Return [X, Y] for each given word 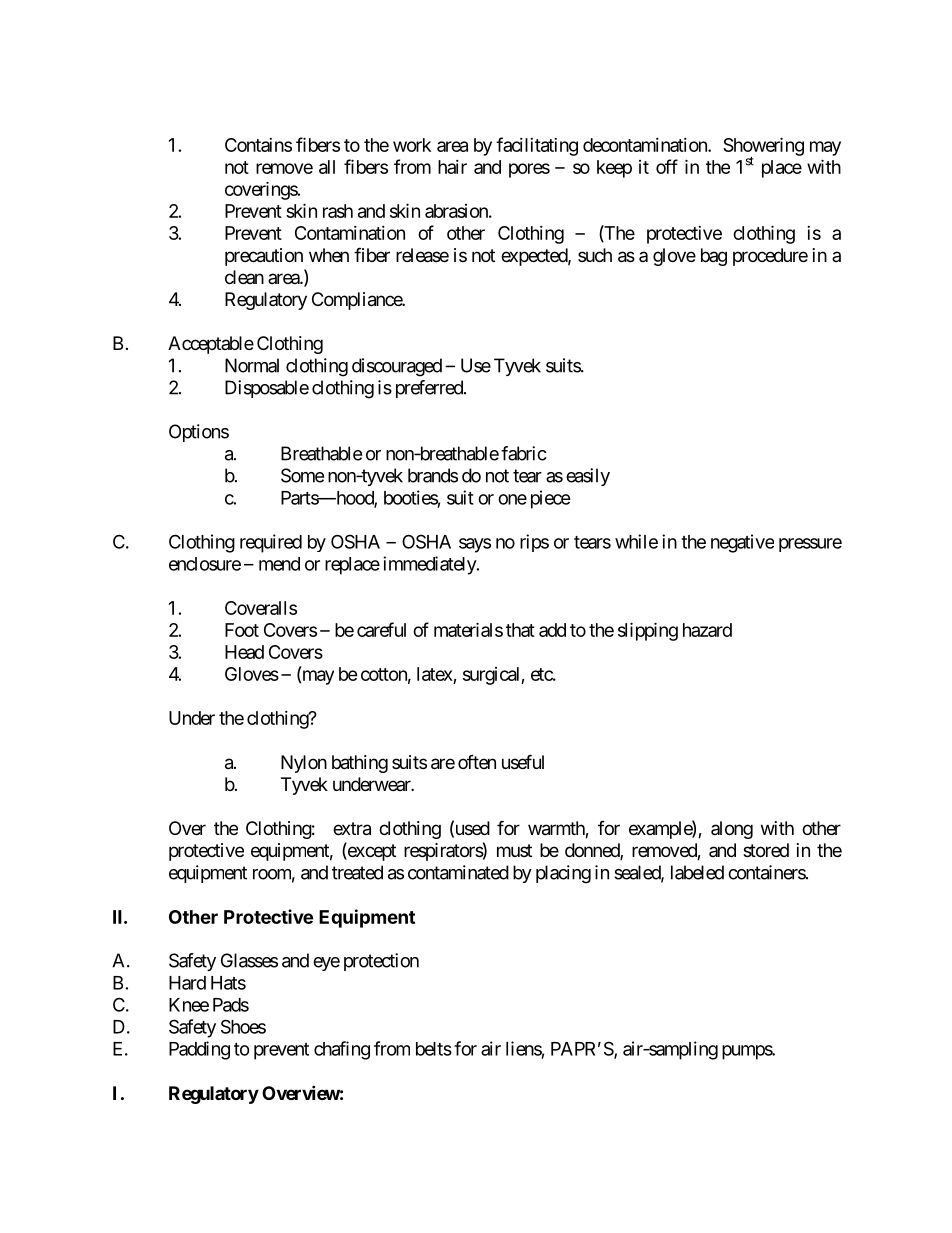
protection [381, 962]
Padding [199, 1050]
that [520, 630]
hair [452, 167]
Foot [242, 630]
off [667, 166]
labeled [697, 872]
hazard [707, 630]
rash [338, 211]
